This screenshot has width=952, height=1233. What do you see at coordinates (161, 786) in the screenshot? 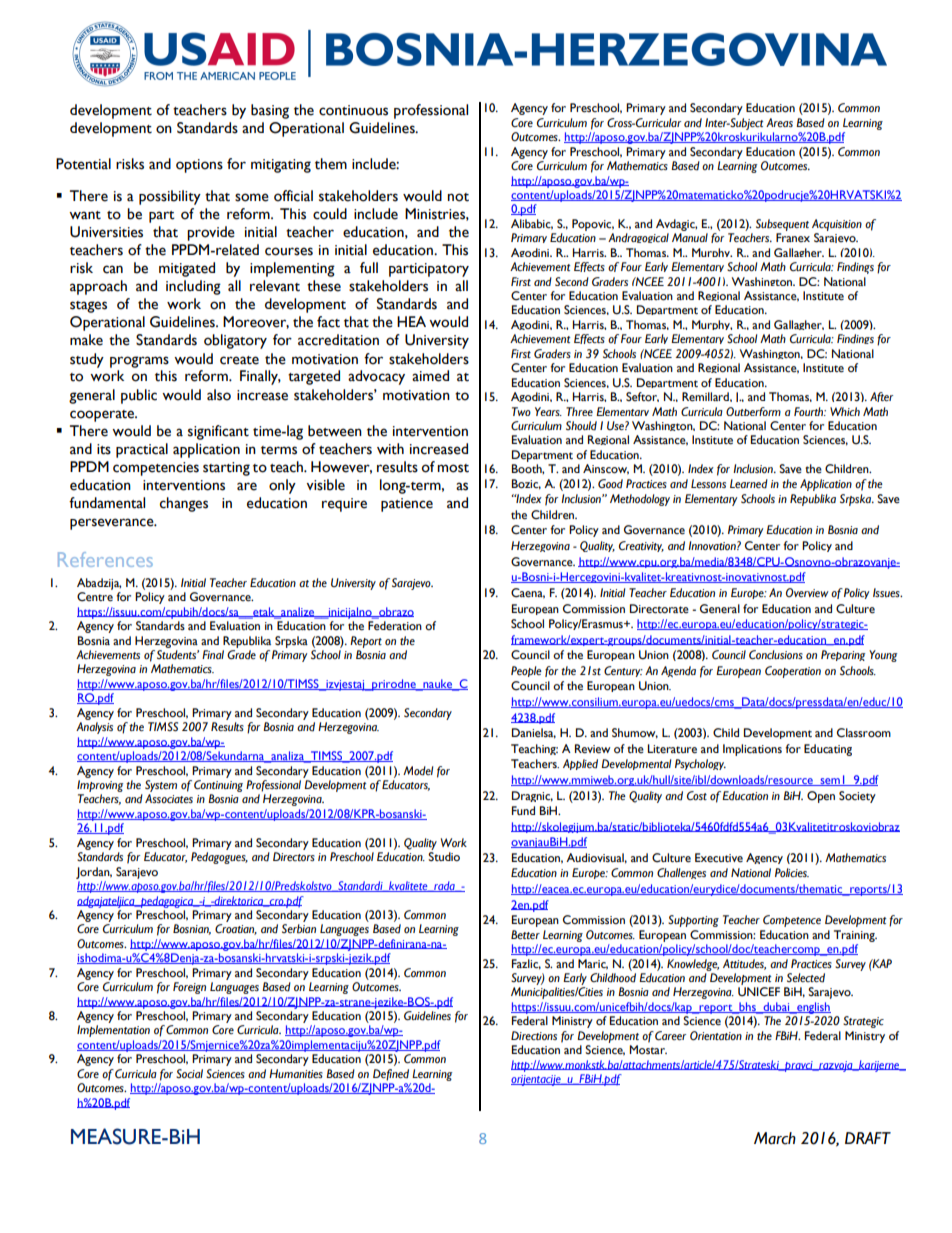
I see `System` at bounding box center [161, 786].
